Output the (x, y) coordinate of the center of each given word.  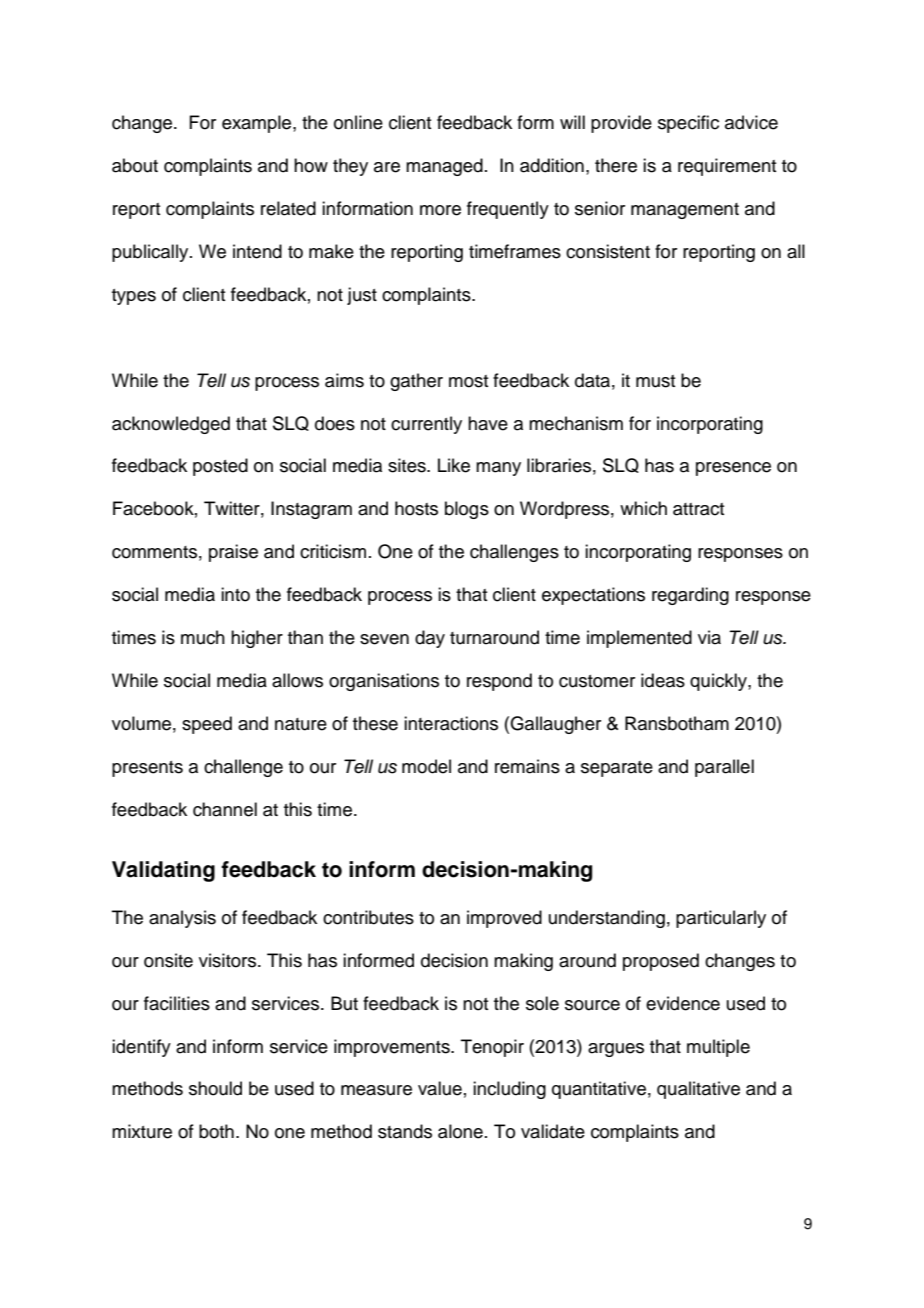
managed (444, 167)
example (258, 124)
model (426, 766)
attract (698, 509)
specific (688, 124)
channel (225, 809)
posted (220, 467)
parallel (724, 768)
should (215, 1088)
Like (454, 465)
